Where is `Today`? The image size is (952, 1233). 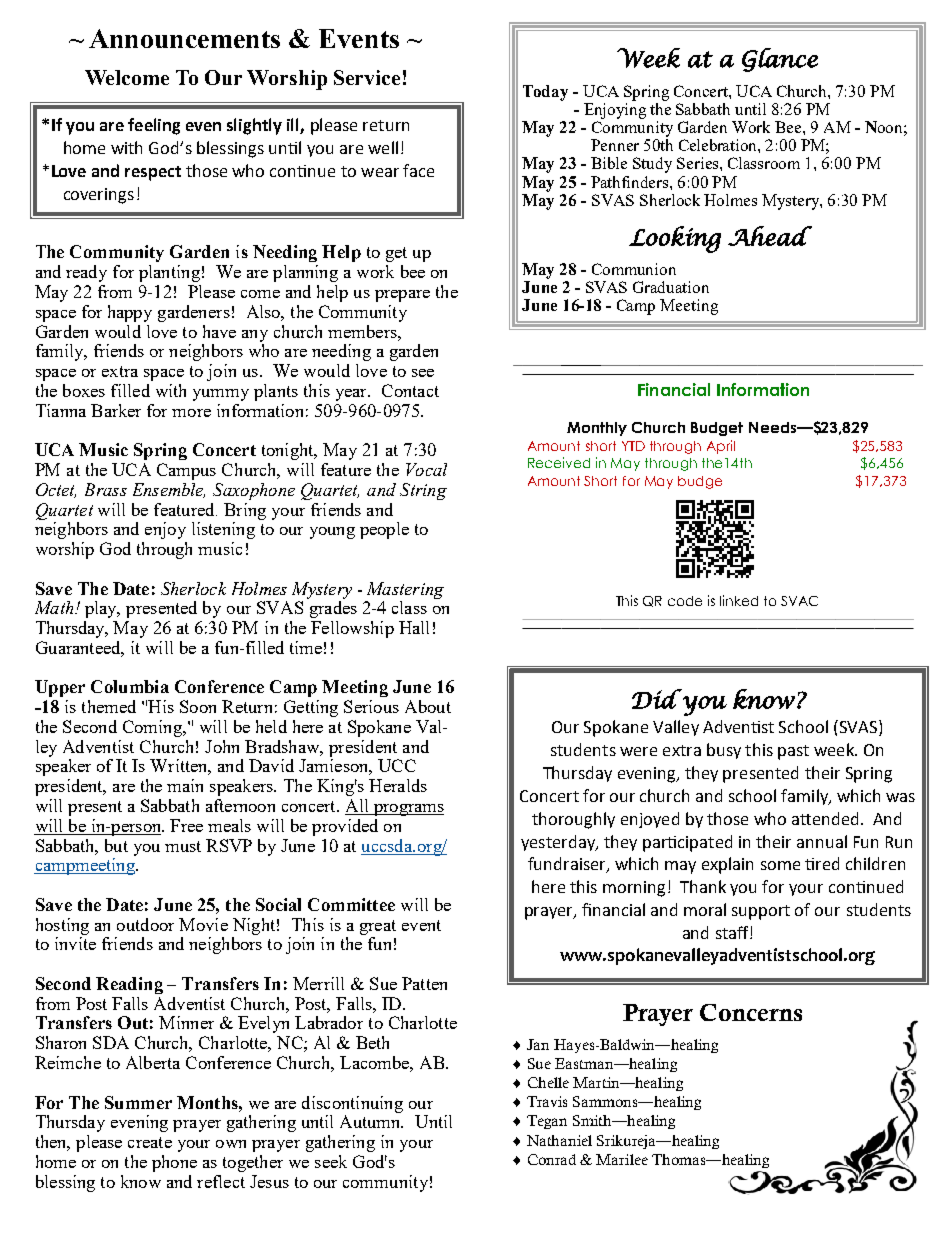
Today is located at coordinates (545, 93).
